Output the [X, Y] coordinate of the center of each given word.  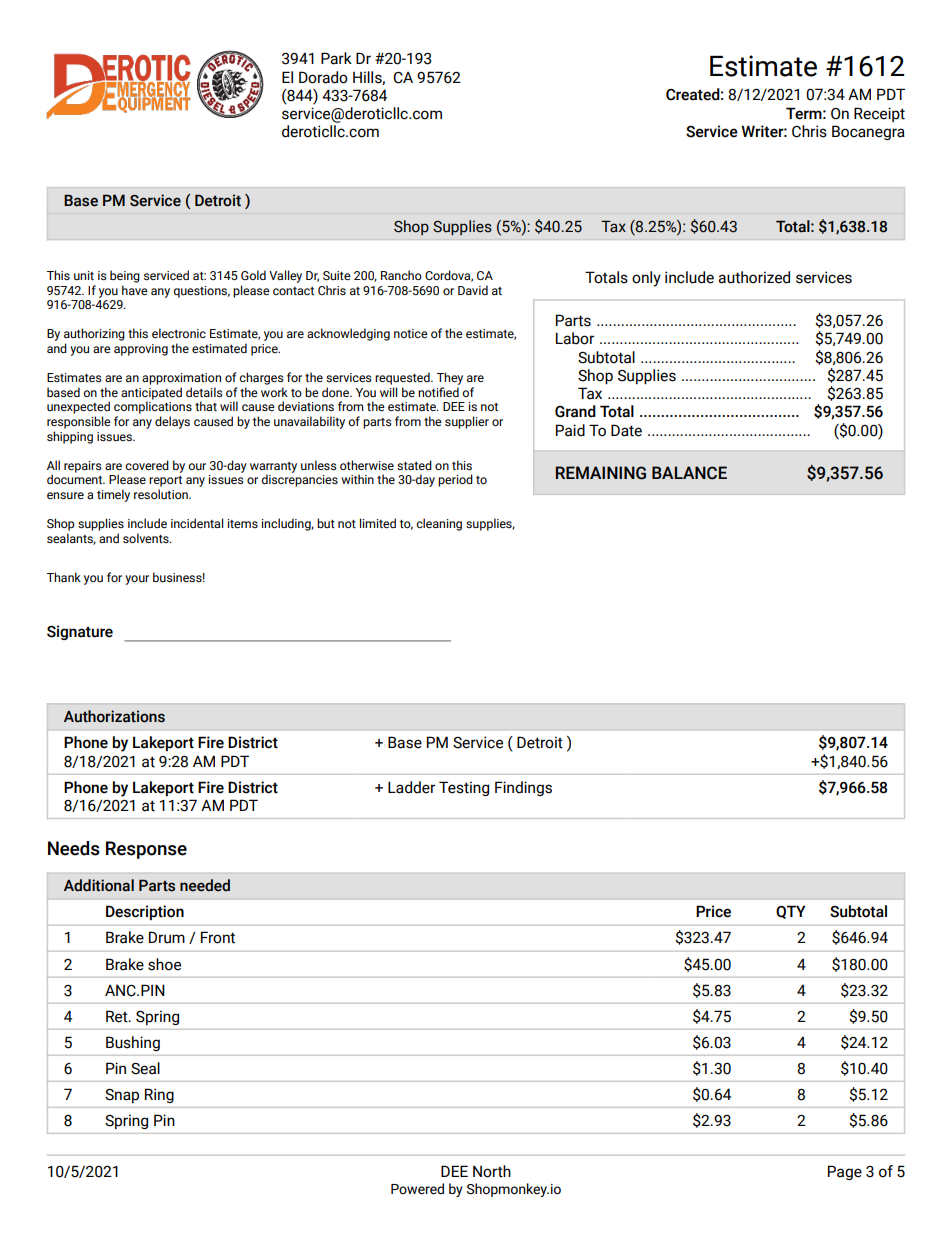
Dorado [323, 77]
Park [336, 58]
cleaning [439, 524]
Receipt [879, 114]
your [137, 580]
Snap [122, 1096]
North [492, 1171]
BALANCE [689, 473]
